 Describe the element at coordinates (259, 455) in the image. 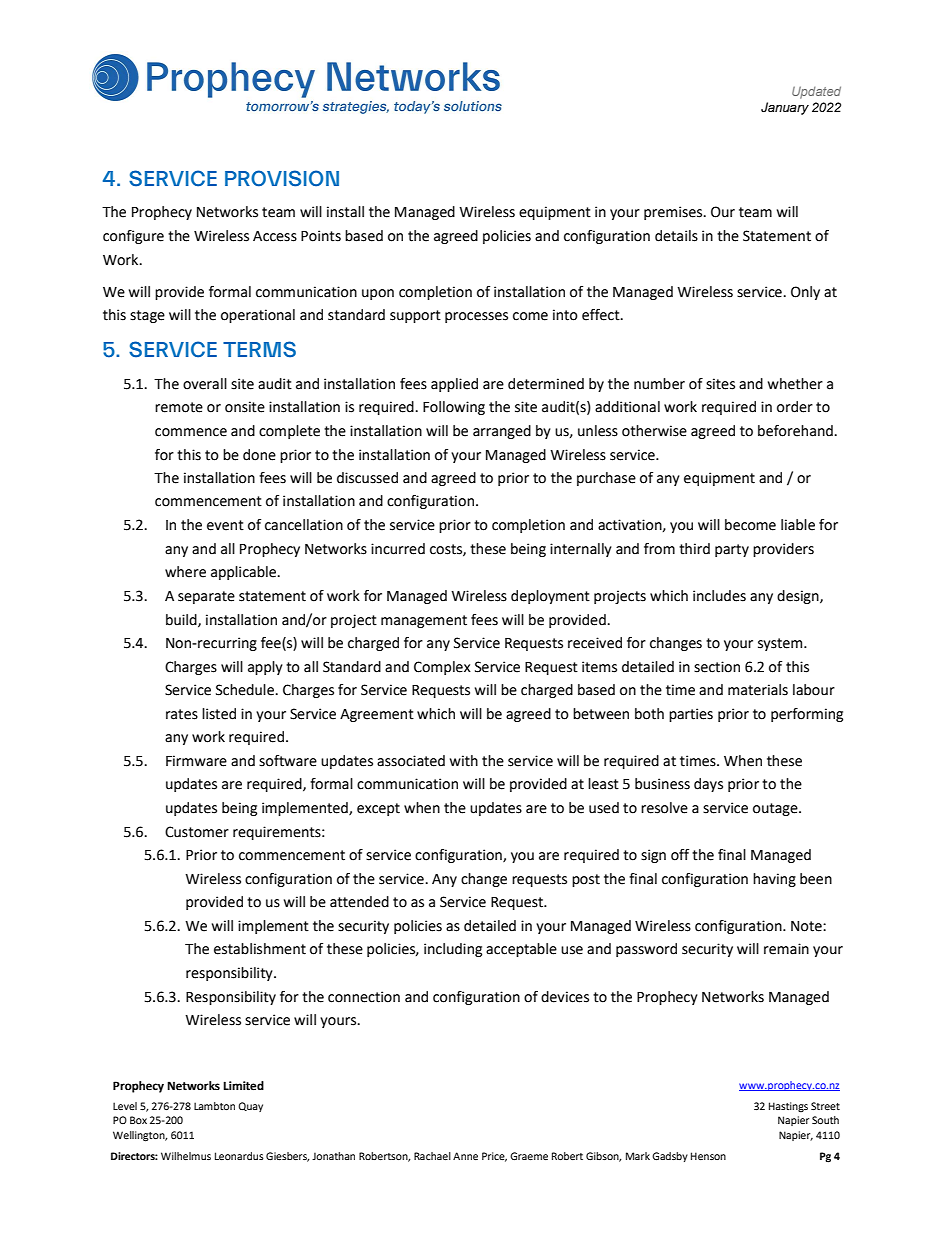

I see `done` at that location.
